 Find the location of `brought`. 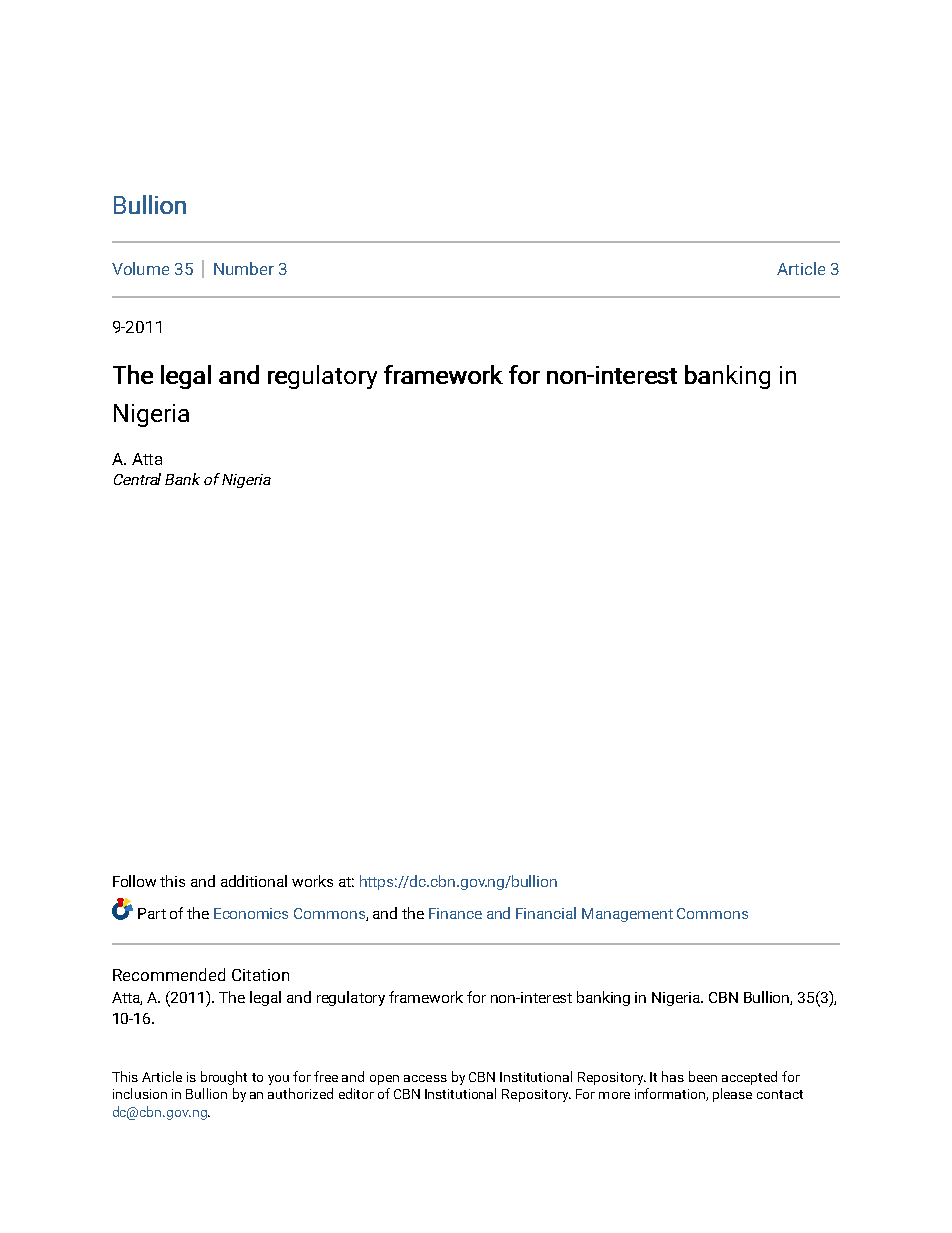

brought is located at coordinates (224, 1078).
